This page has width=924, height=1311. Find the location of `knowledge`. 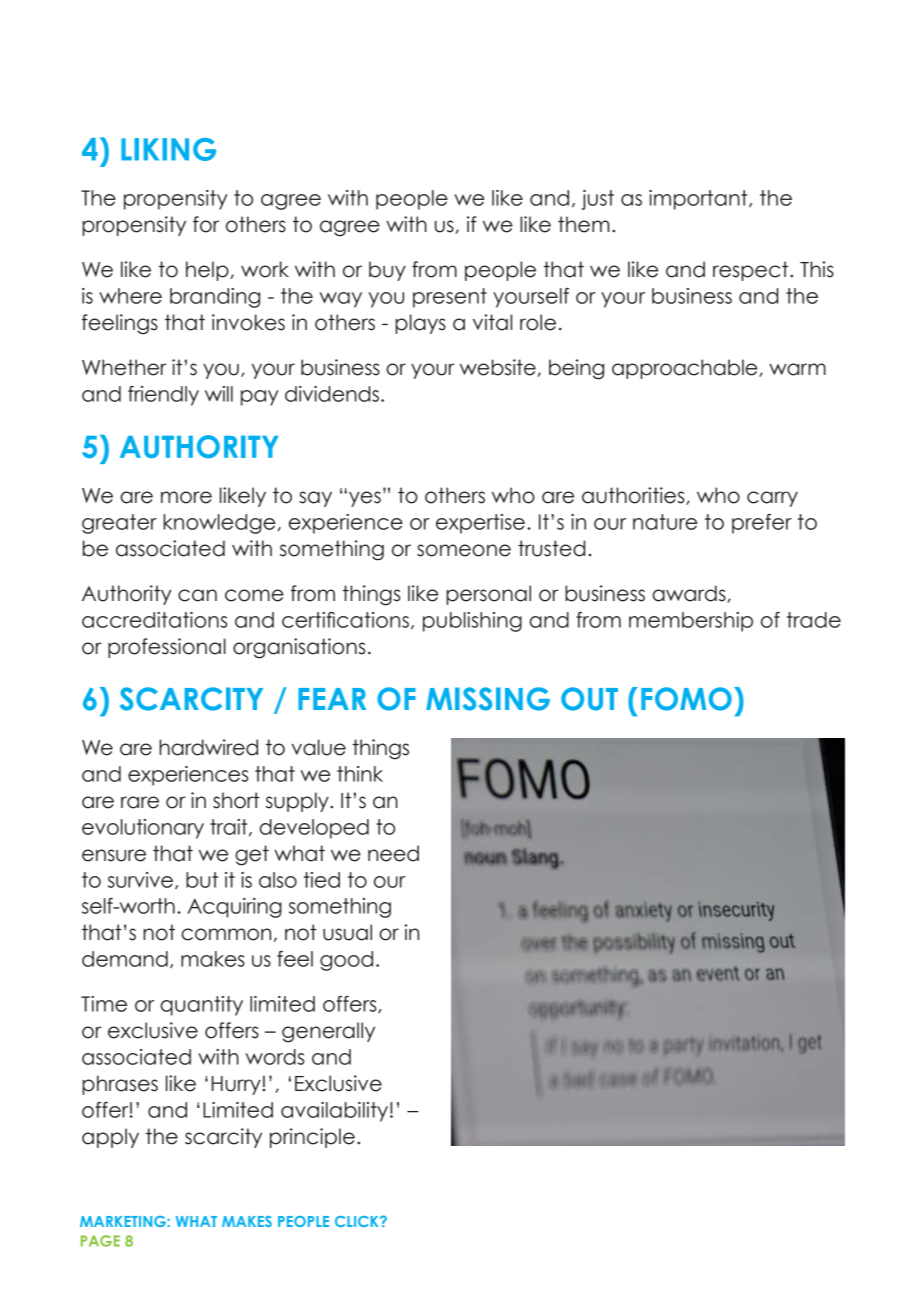

knowledge is located at coordinates (219, 524).
